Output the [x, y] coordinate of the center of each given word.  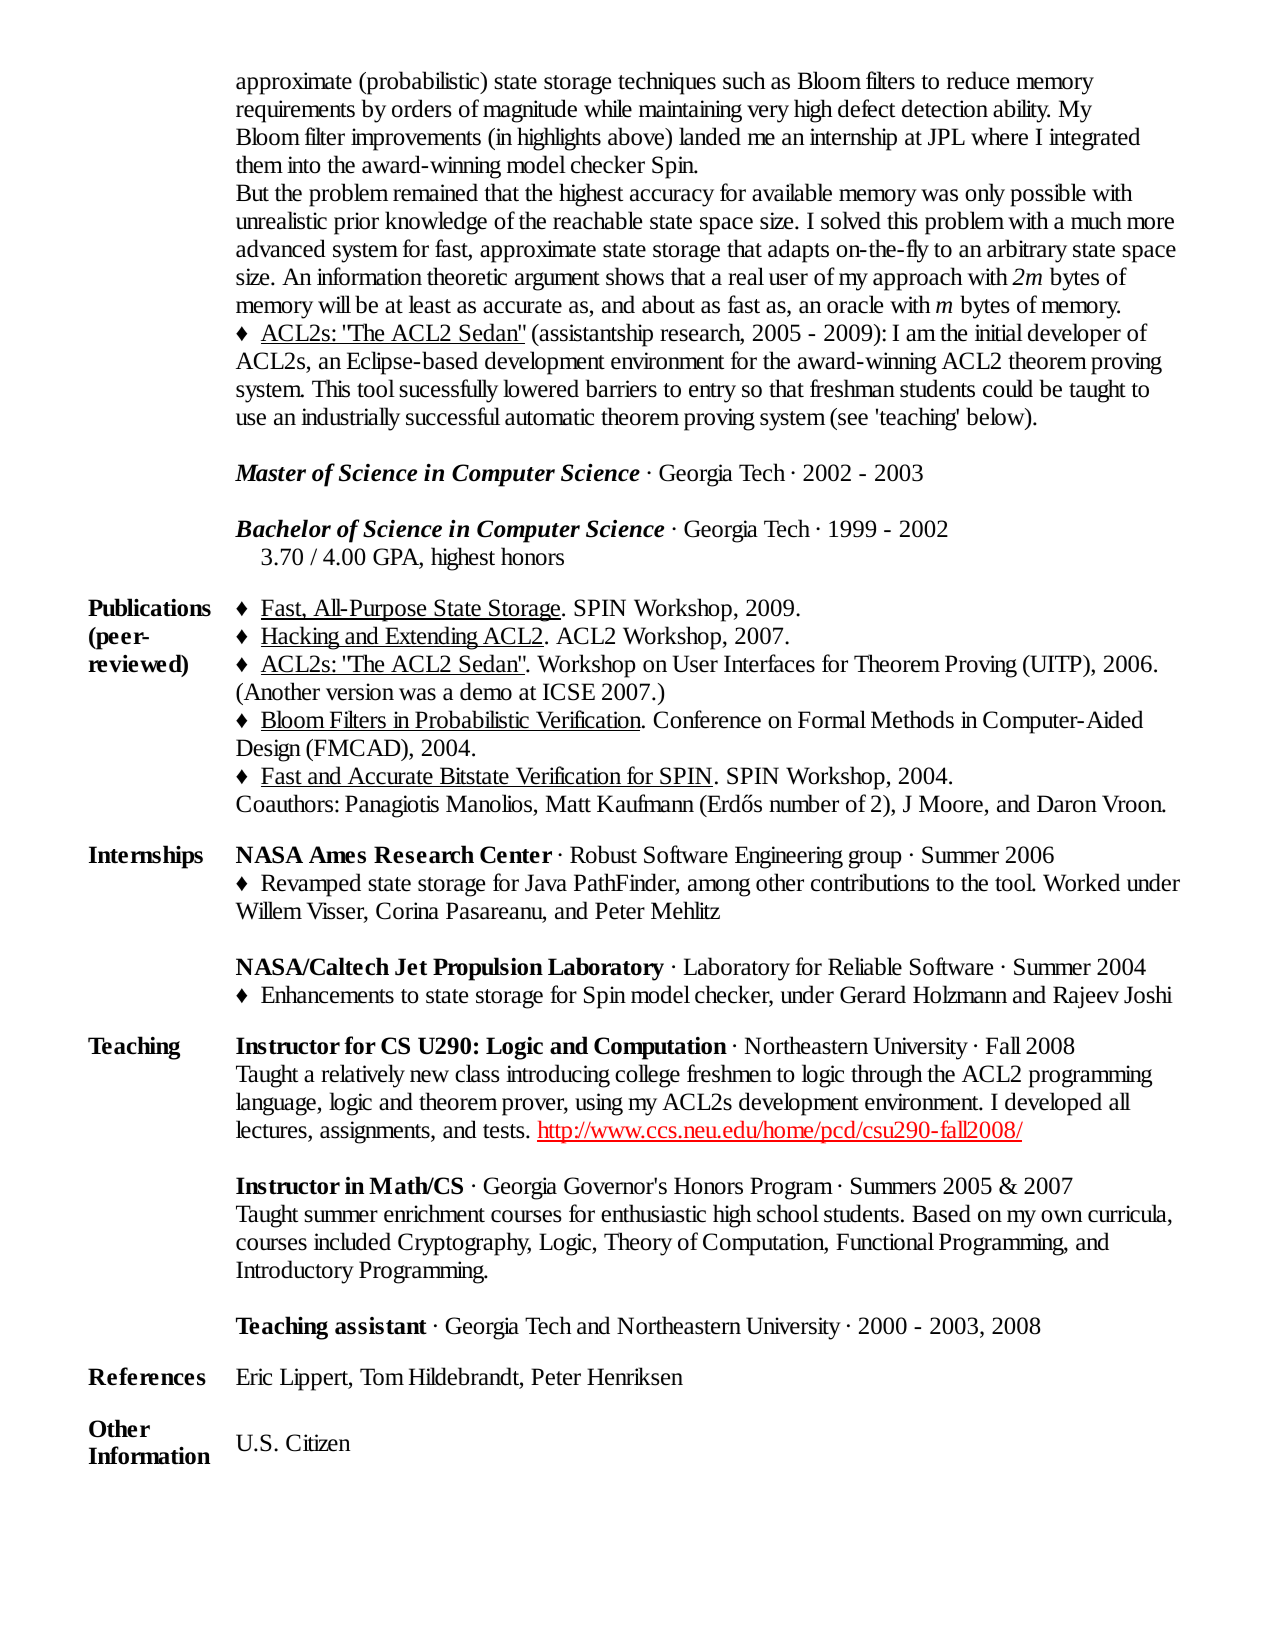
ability [1021, 111]
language [277, 1104]
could [1008, 388]
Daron [1067, 804]
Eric [254, 1377]
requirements [295, 111]
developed [1053, 1104]
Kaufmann [645, 803]
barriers [621, 388]
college [647, 1076]
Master [270, 473]
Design [268, 750]
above [637, 136]
